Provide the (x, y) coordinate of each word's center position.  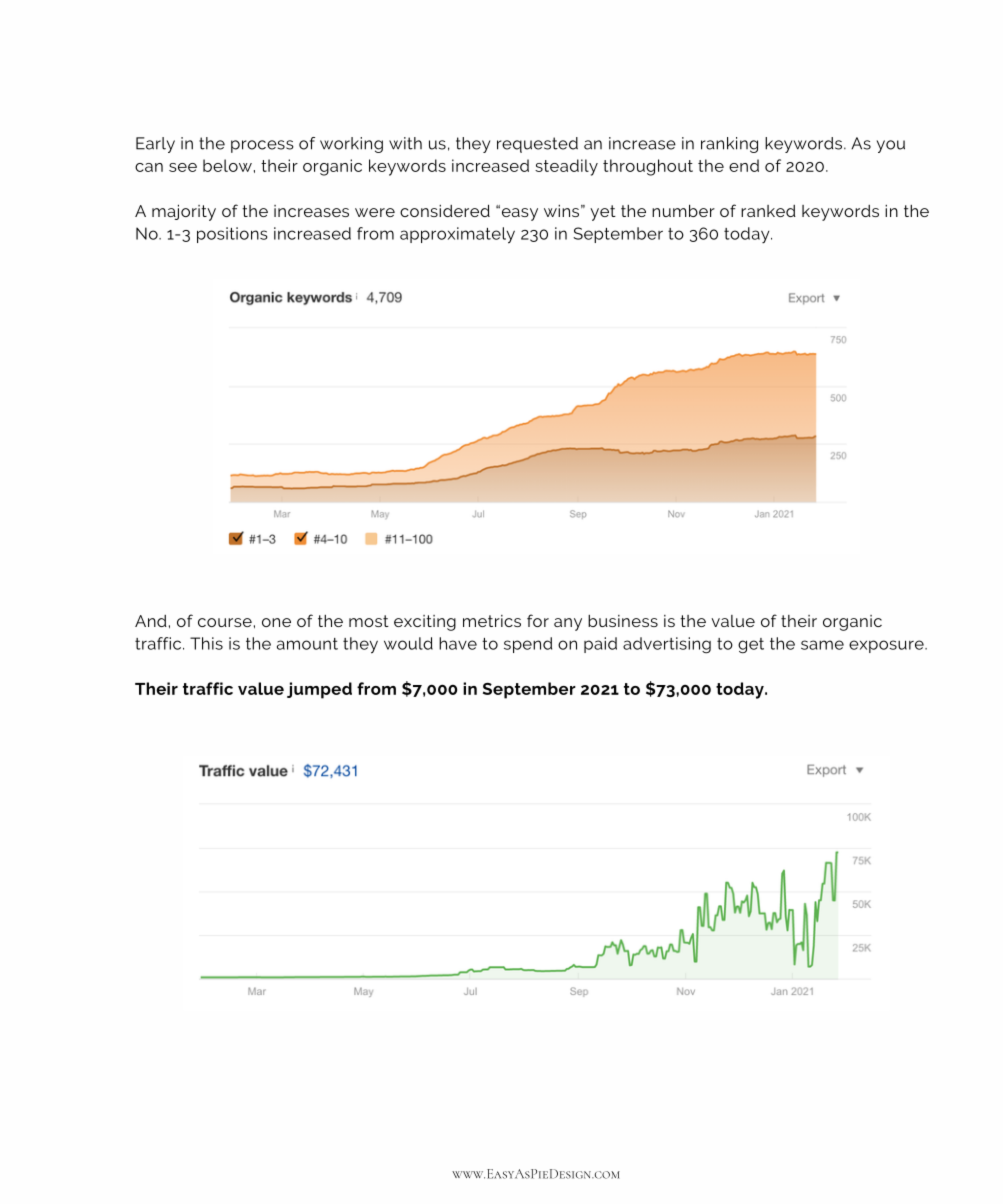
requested (537, 145)
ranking (729, 145)
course (225, 622)
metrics (492, 621)
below (227, 165)
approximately (457, 235)
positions (232, 235)
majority (184, 212)
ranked (768, 211)
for (538, 620)
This (206, 643)
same (822, 645)
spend (528, 645)
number (683, 210)
